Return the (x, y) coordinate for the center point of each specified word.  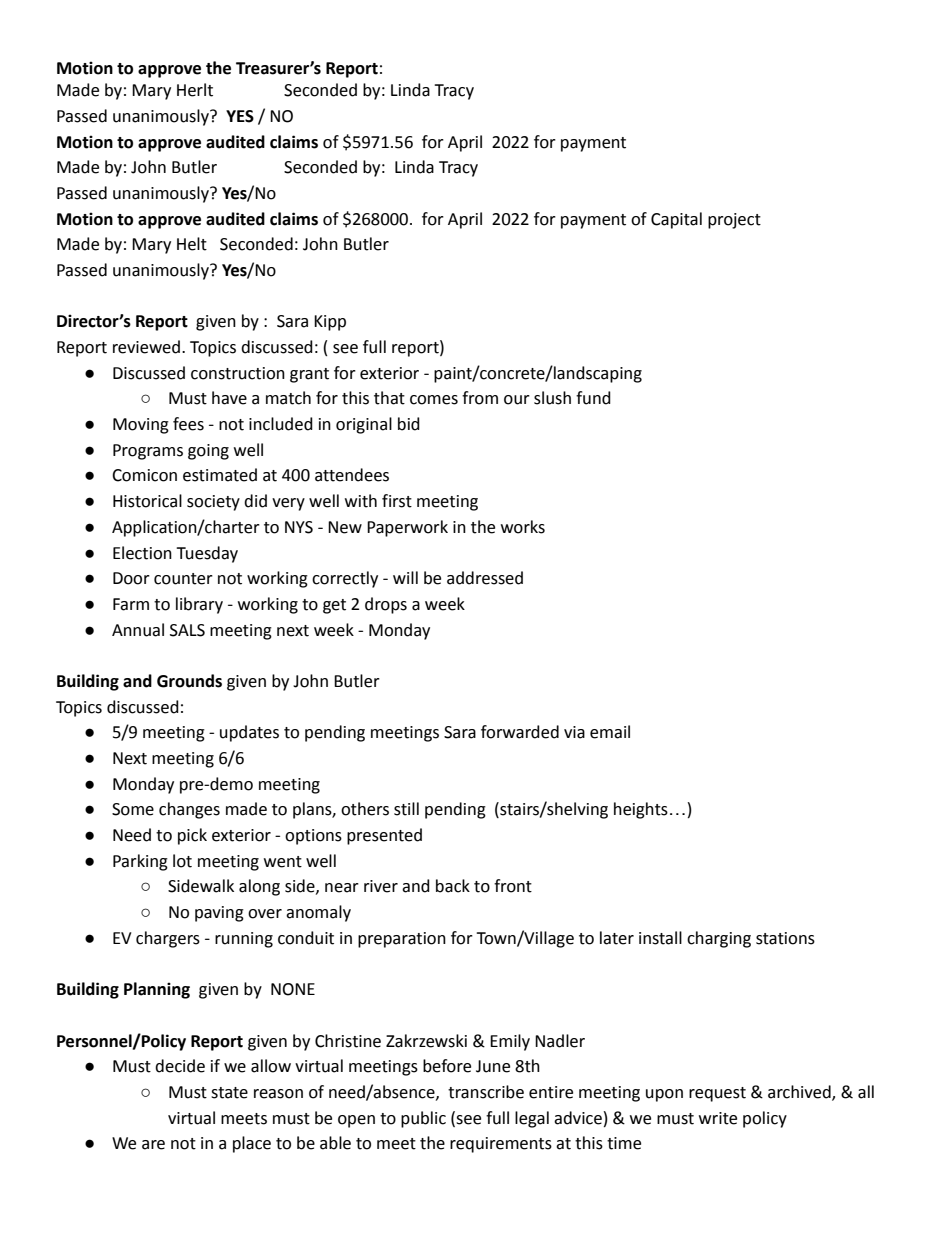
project (734, 221)
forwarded (520, 732)
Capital (676, 220)
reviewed (146, 347)
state (229, 1093)
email (610, 732)
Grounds (189, 681)
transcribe (486, 1092)
